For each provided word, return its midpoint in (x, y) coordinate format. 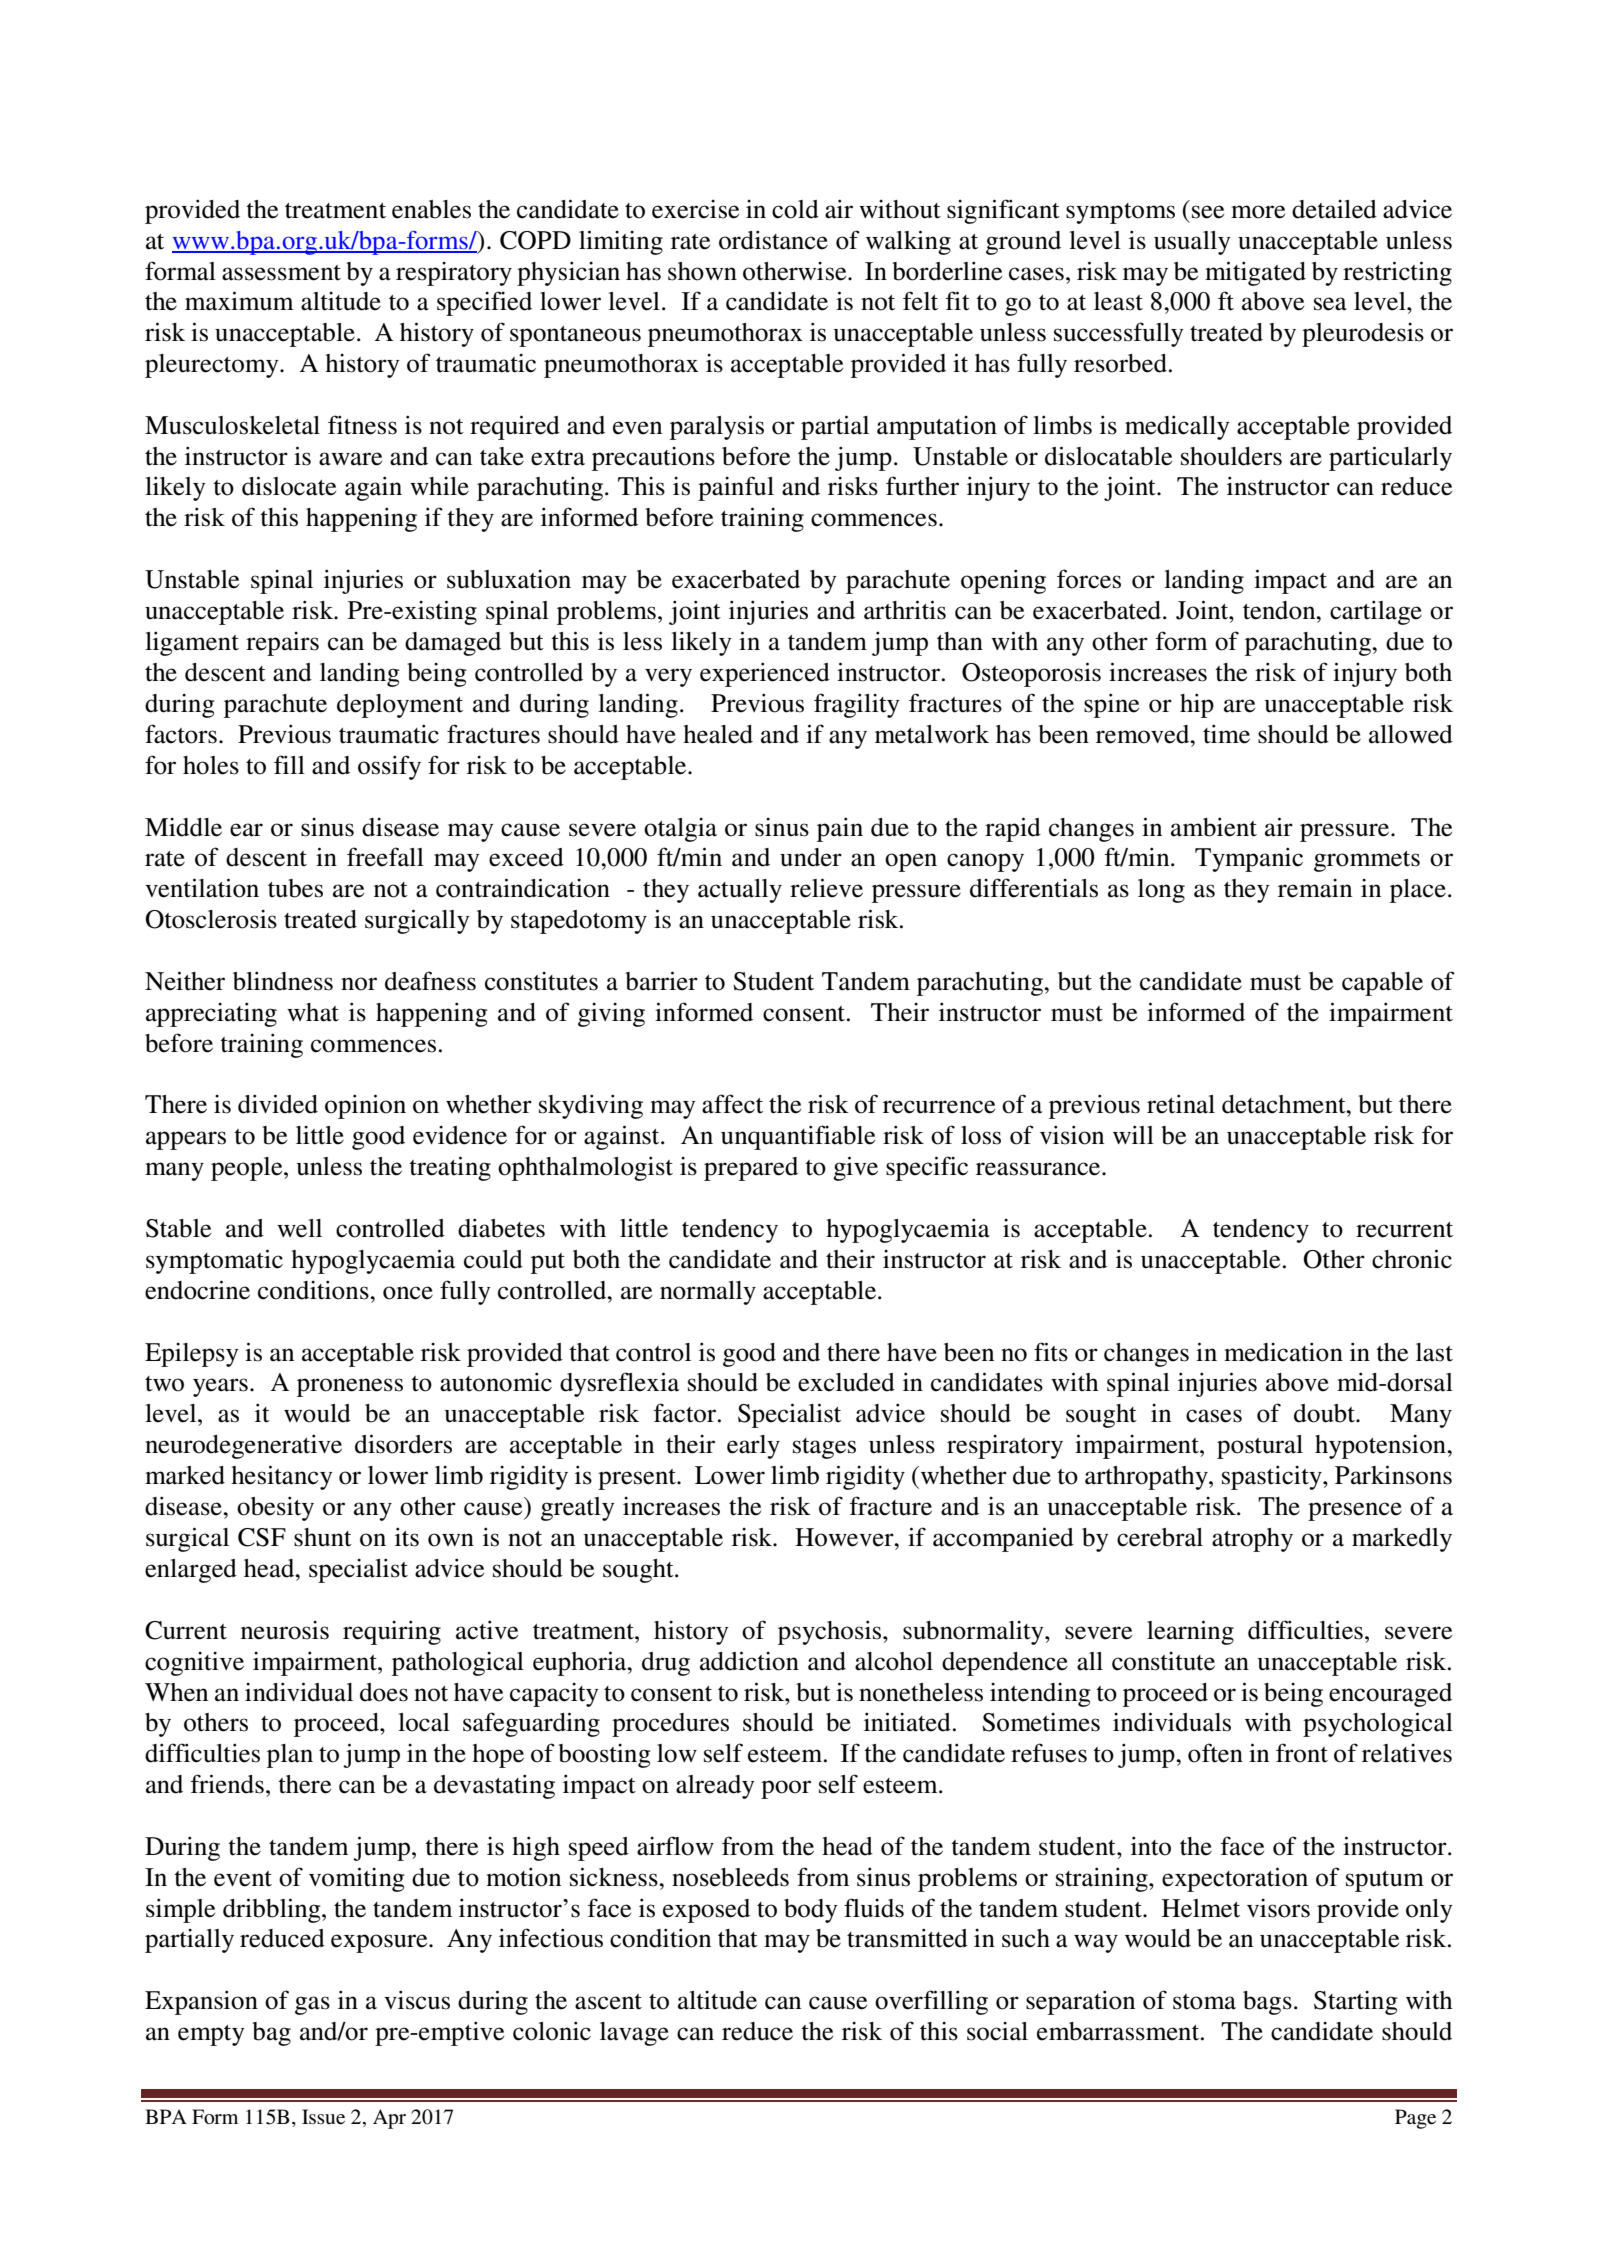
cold (795, 209)
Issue (323, 2117)
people (248, 1169)
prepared (751, 1169)
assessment (281, 273)
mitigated (1255, 273)
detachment (1285, 1104)
